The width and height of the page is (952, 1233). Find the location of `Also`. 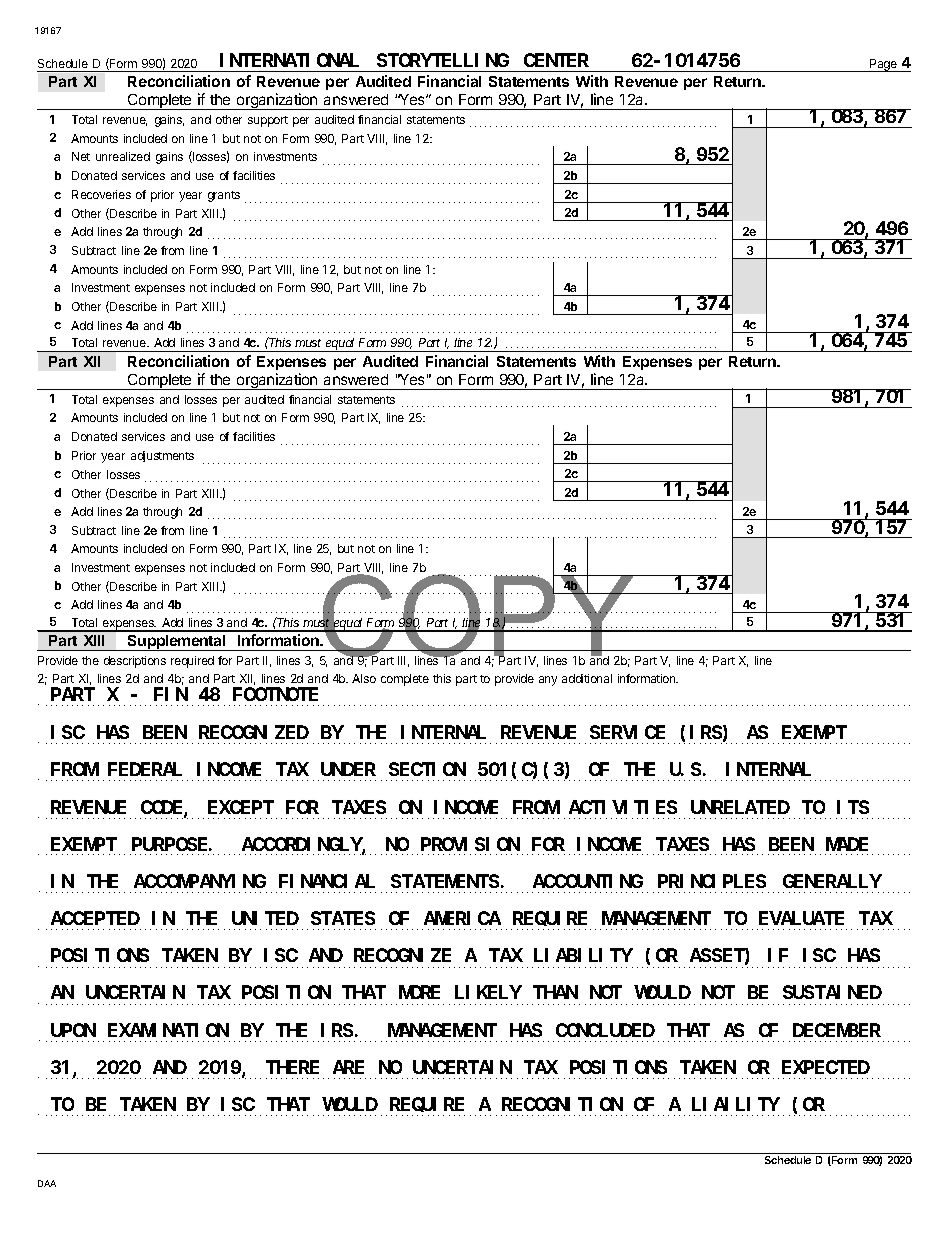

Also is located at coordinates (364, 678).
